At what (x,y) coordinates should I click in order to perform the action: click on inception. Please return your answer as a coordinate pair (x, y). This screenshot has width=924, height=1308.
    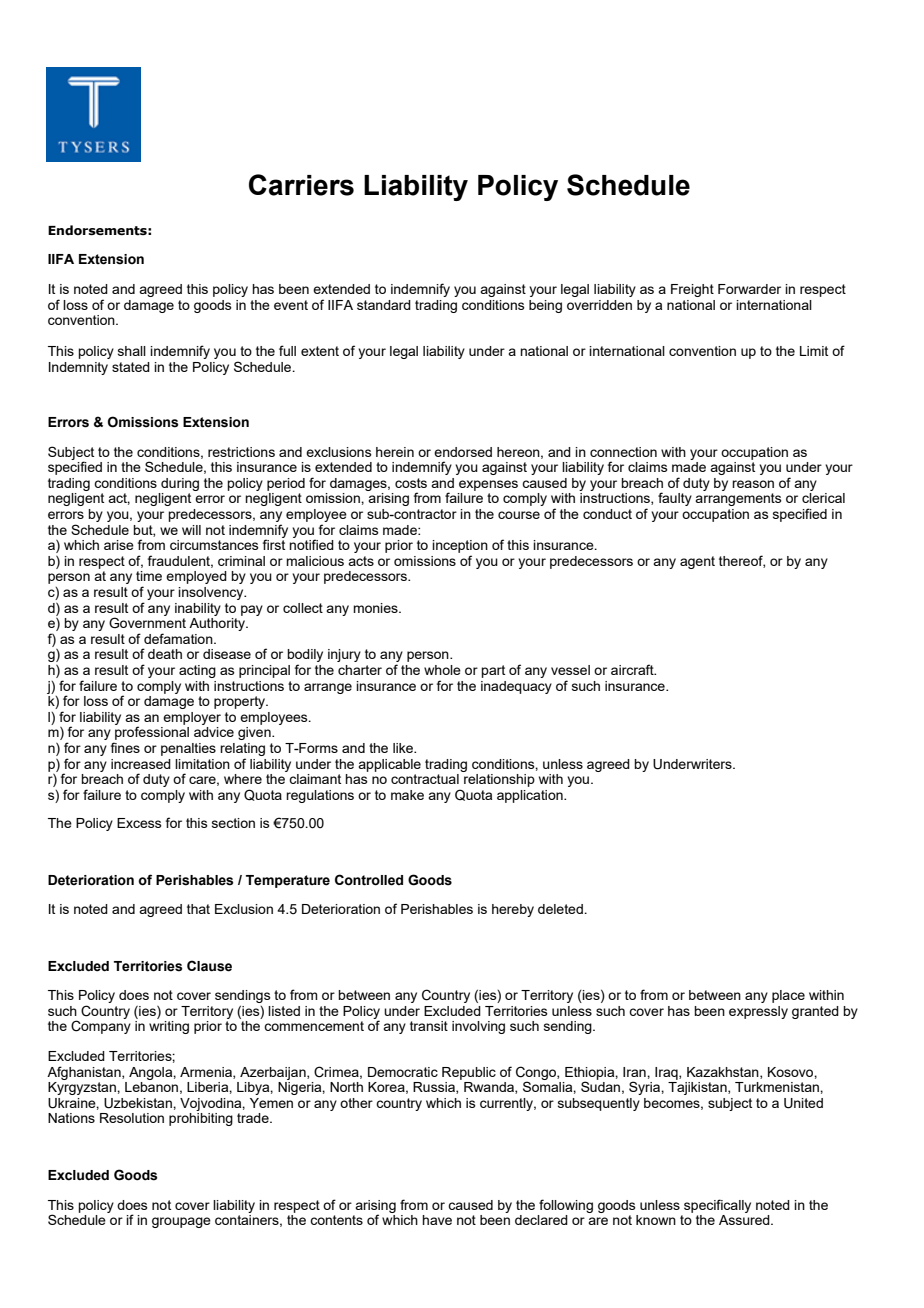
    Looking at the image, I should click on (460, 546).
